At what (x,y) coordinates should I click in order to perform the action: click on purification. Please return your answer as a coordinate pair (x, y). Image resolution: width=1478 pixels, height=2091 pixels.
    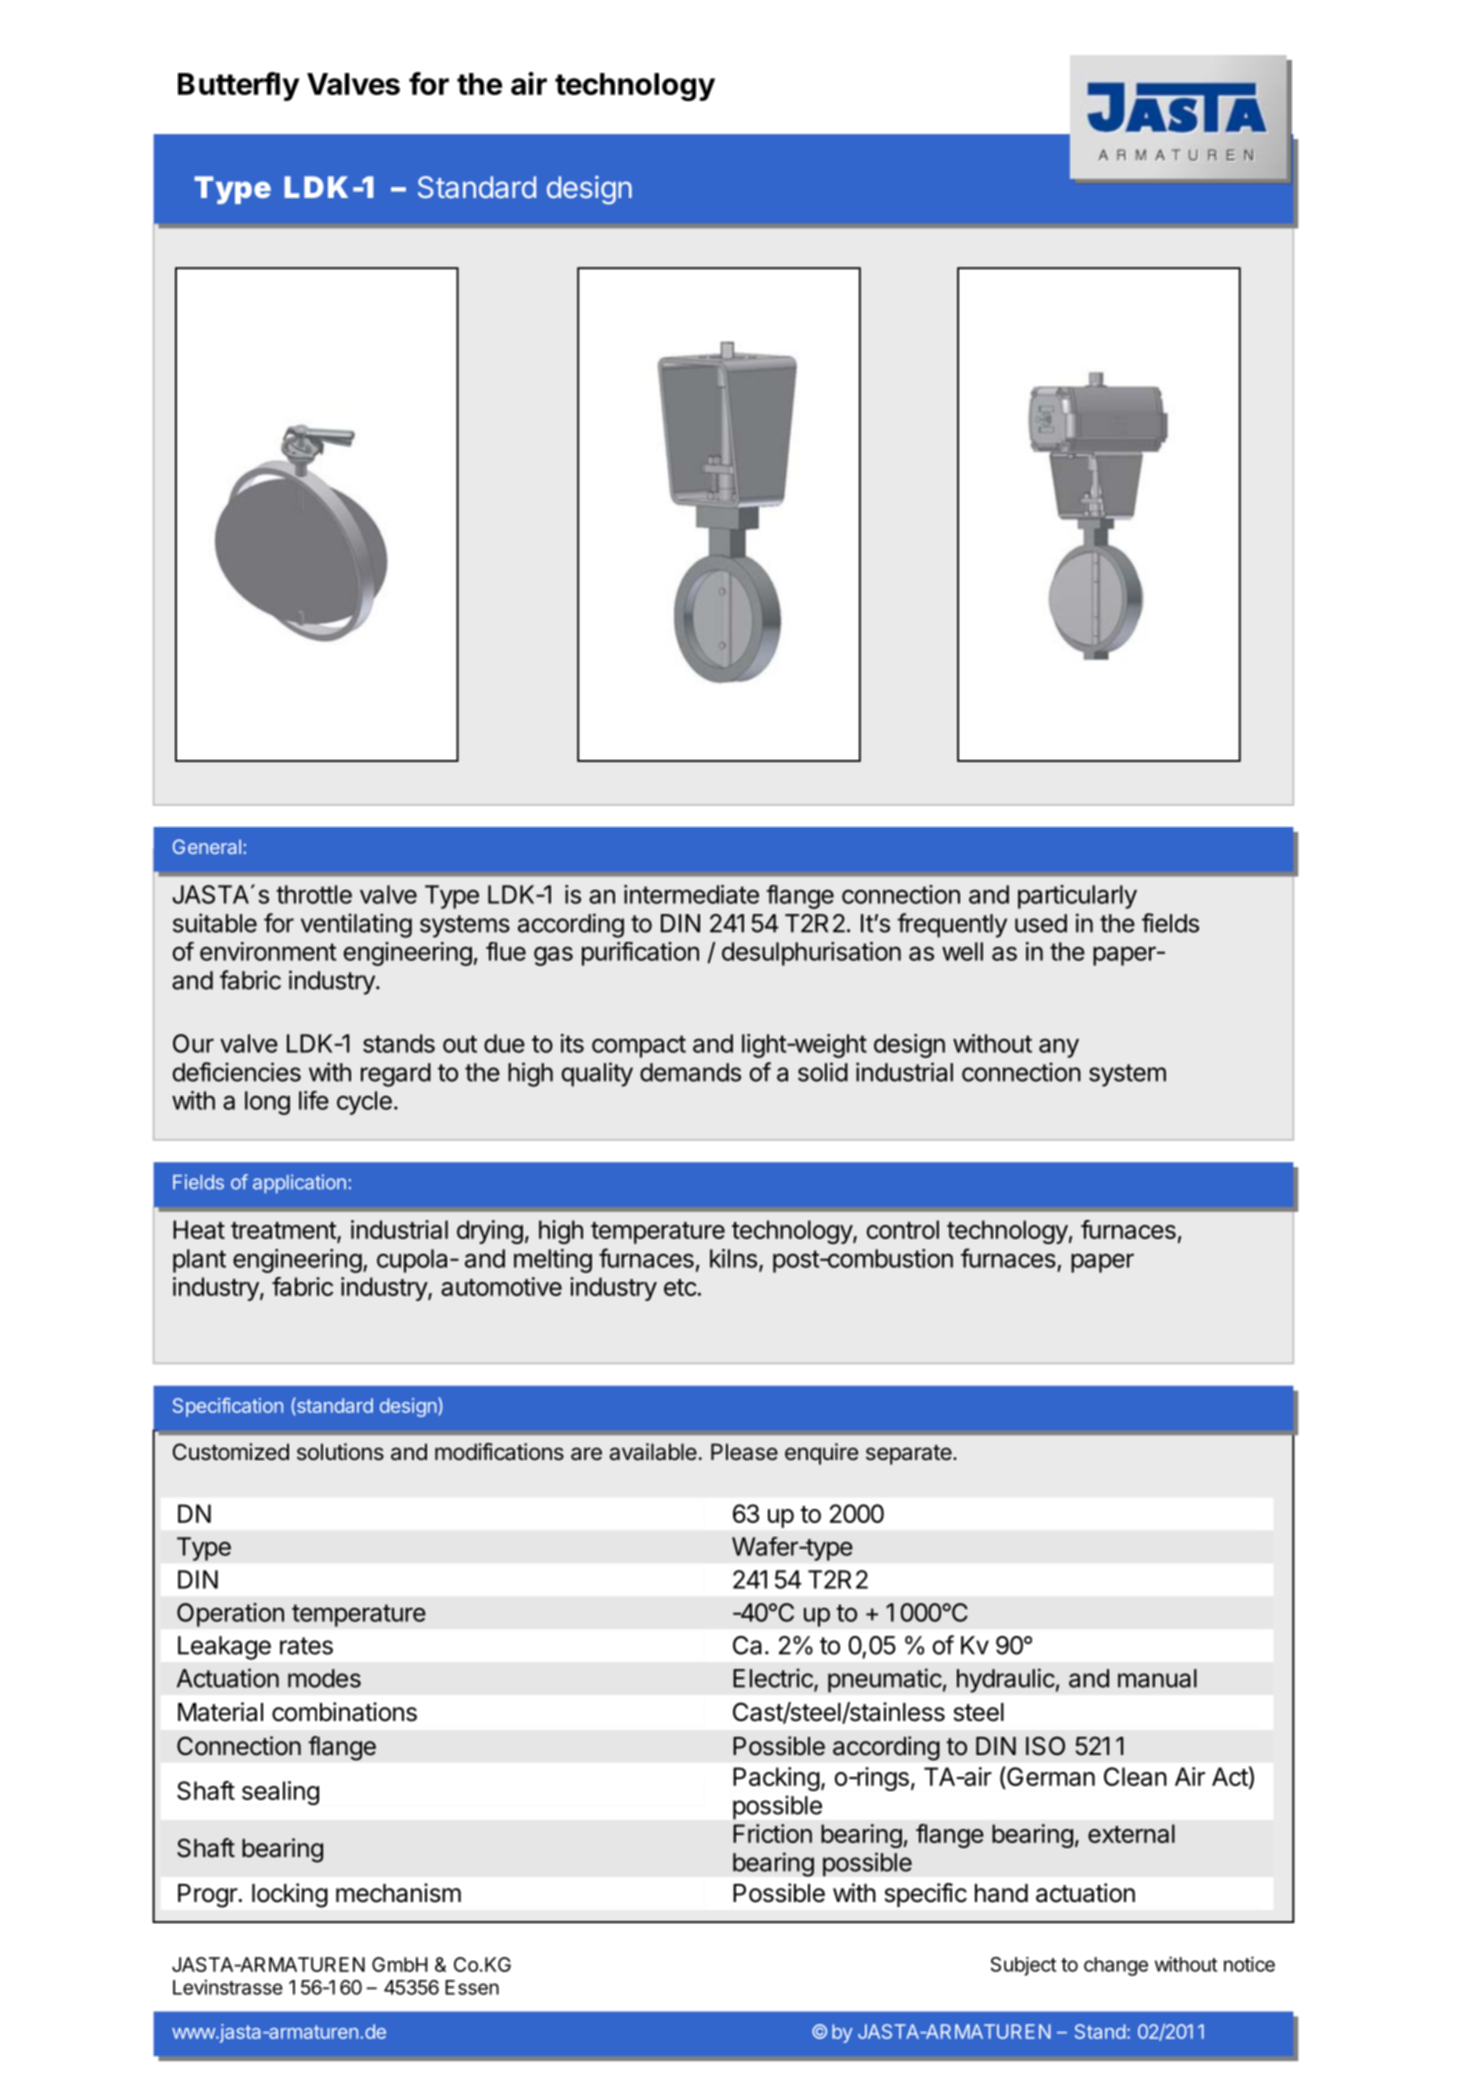
    Looking at the image, I should click on (640, 954).
